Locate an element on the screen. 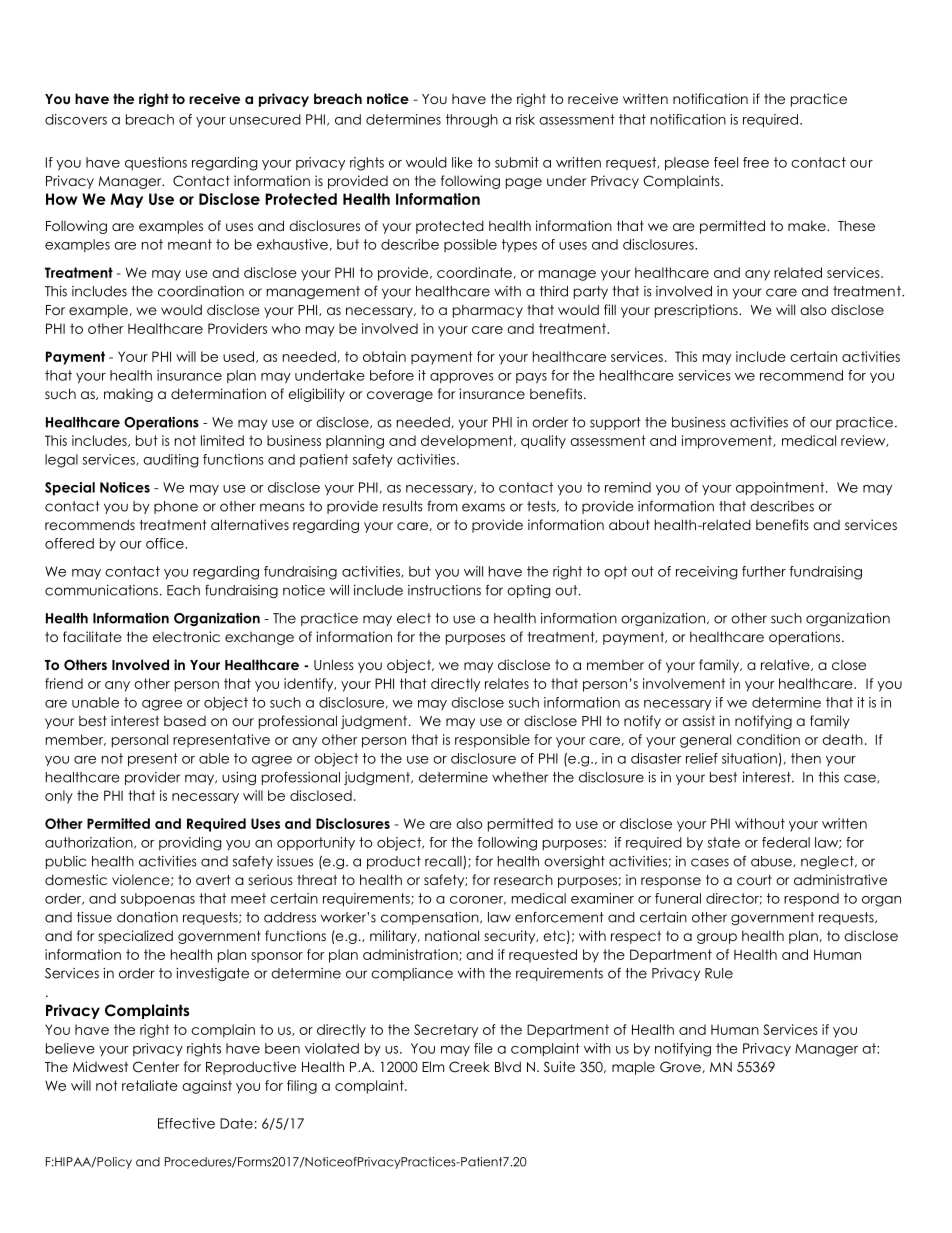  abuse is located at coordinates (772, 861).
